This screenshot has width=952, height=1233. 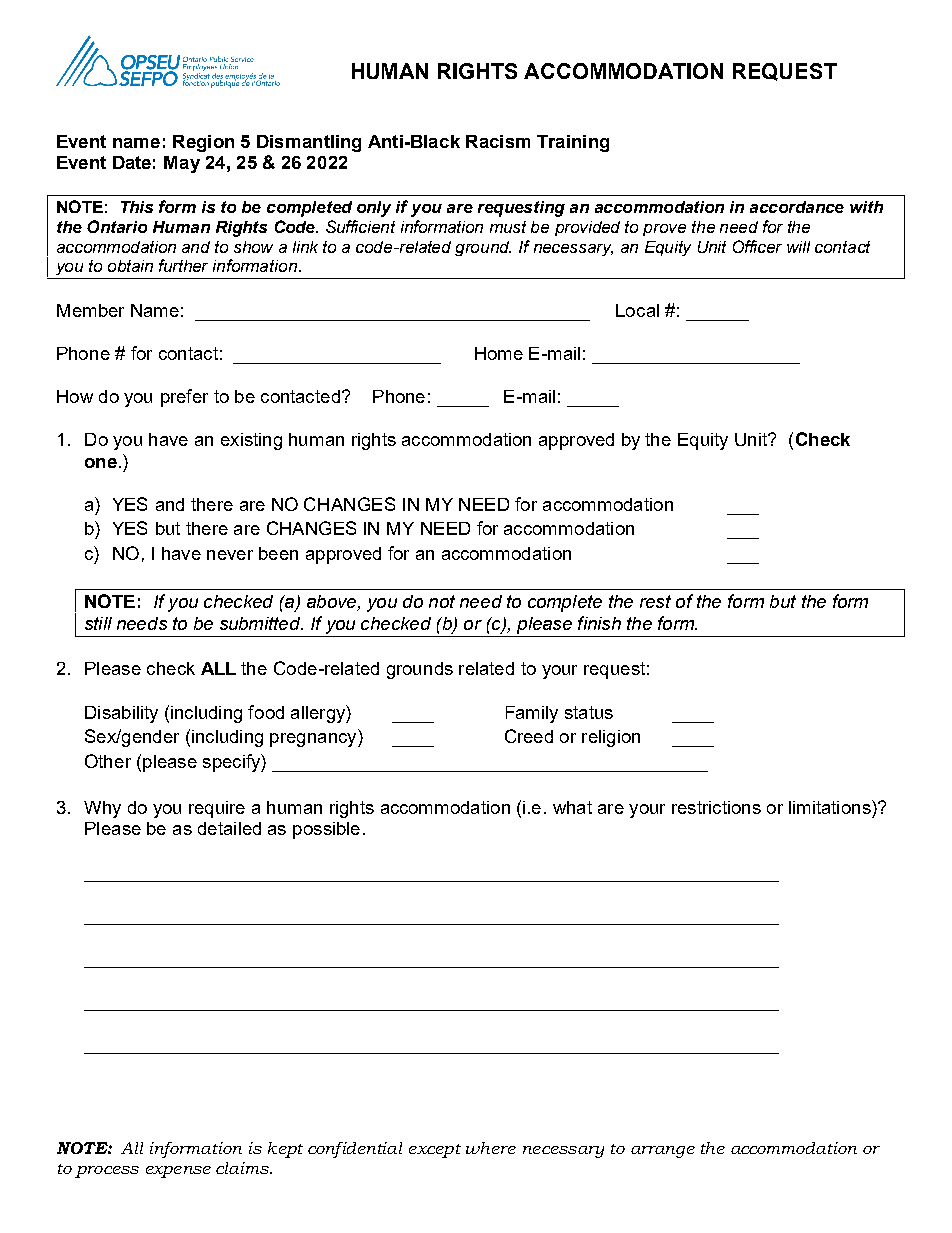 What do you see at coordinates (532, 714) in the screenshot?
I see `Family` at bounding box center [532, 714].
